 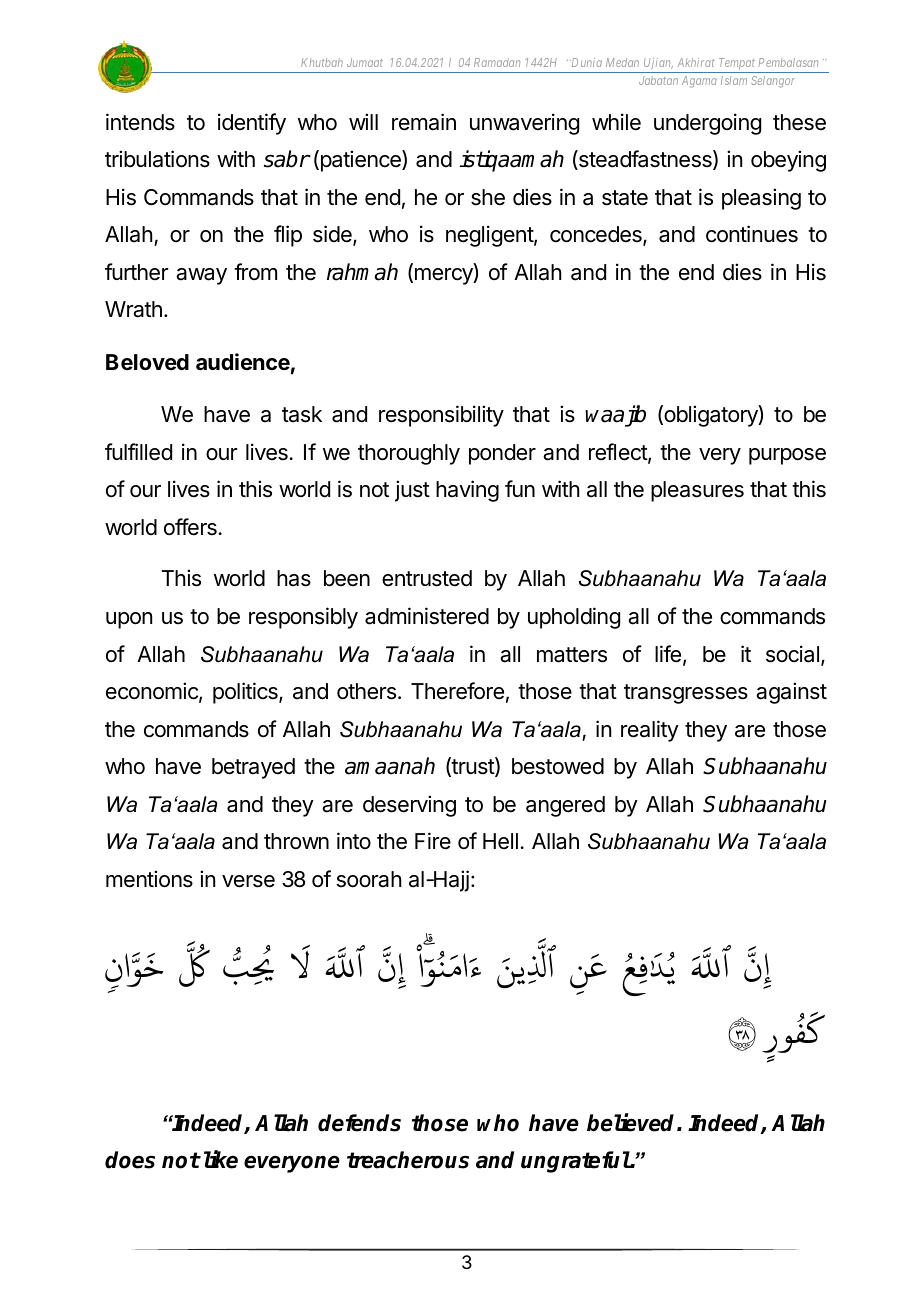 I want to click on mercy, so click(x=443, y=276).
